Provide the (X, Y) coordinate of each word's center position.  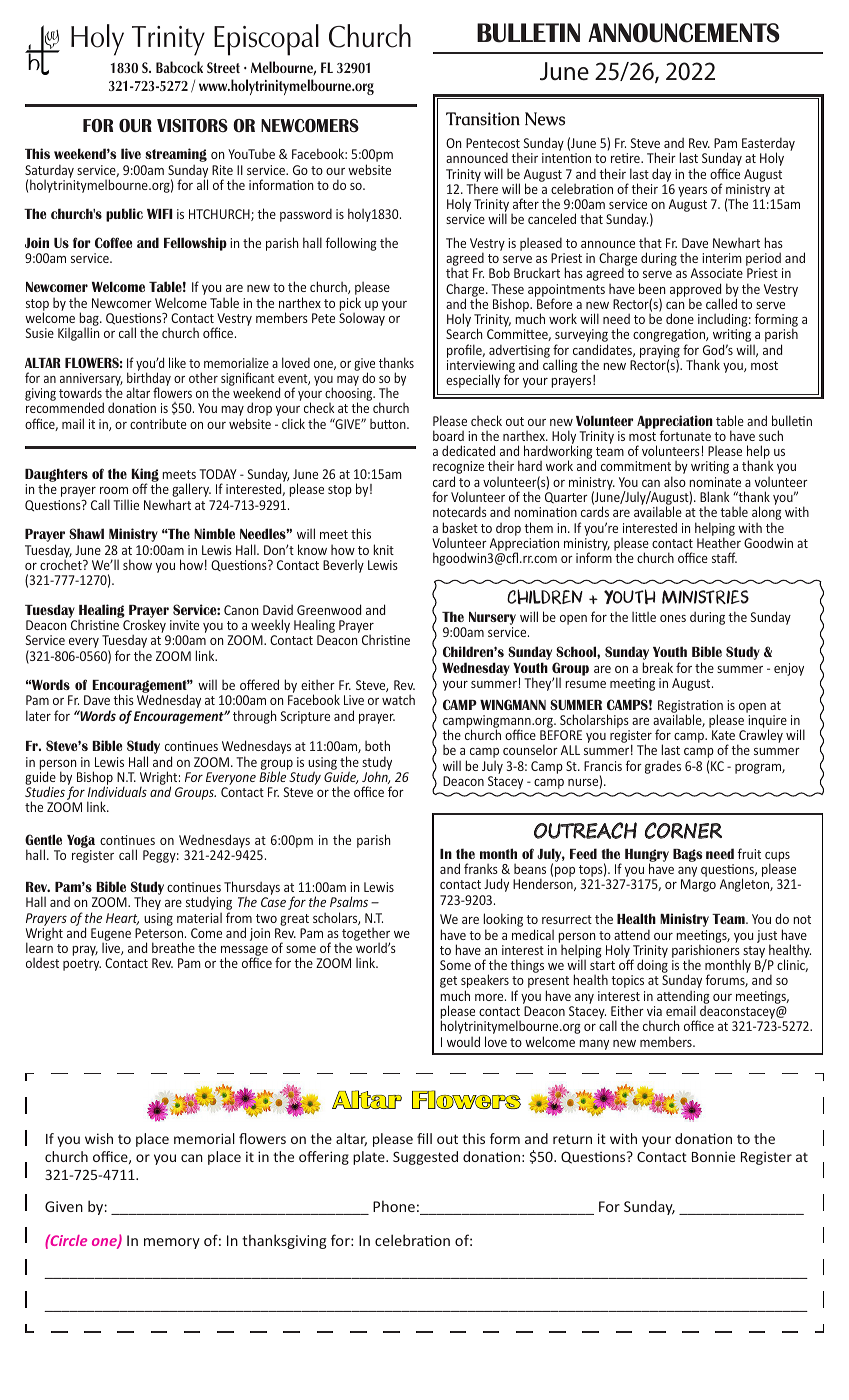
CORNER (683, 830)
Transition (483, 119)
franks (481, 868)
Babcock (179, 67)
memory (172, 1243)
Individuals (117, 791)
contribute (158, 423)
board (448, 435)
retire (626, 158)
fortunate (685, 435)
